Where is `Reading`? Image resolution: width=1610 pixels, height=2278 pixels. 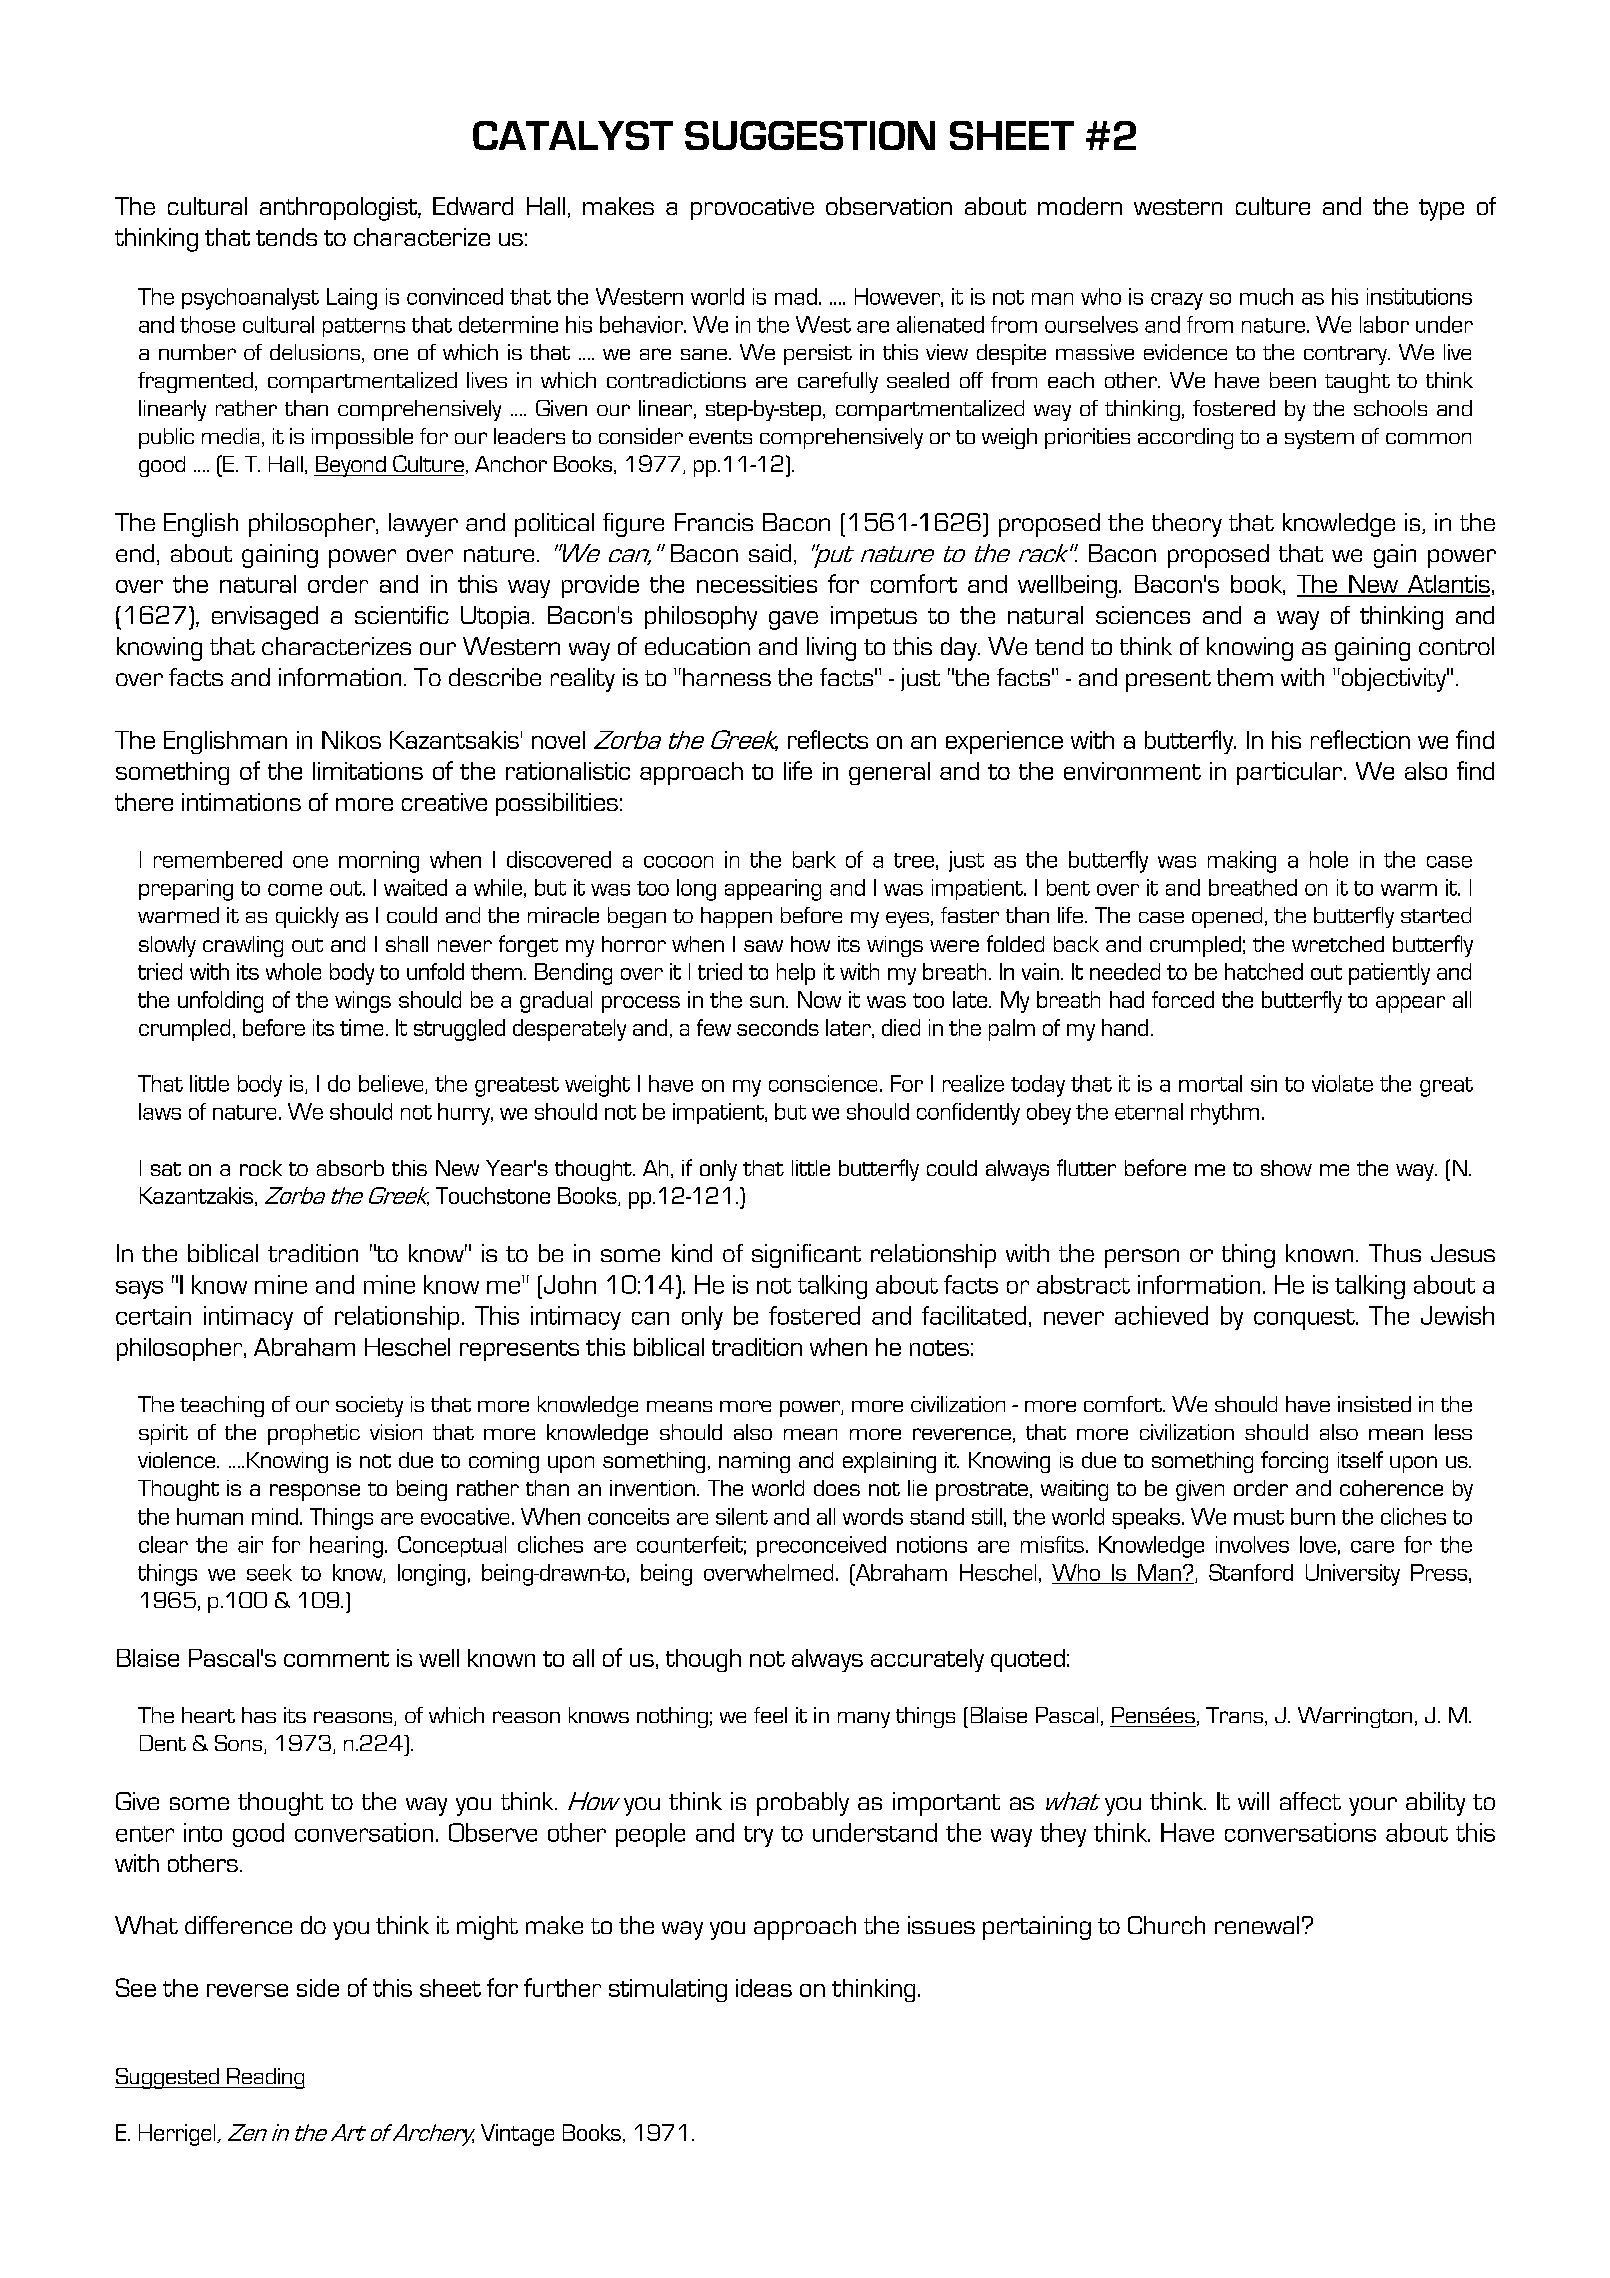 Reading is located at coordinates (265, 2078).
